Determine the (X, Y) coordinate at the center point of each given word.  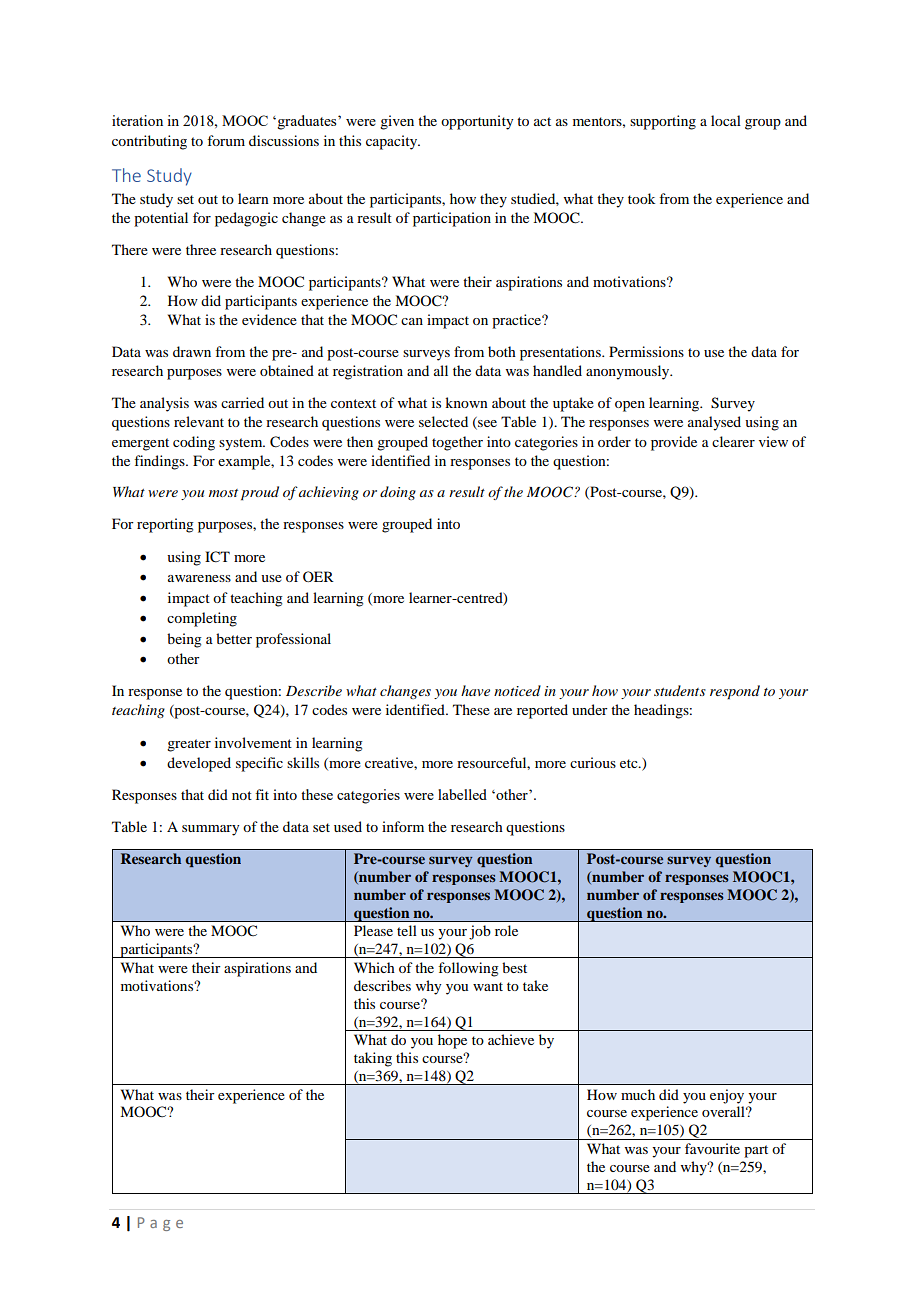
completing (202, 619)
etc (630, 763)
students (680, 690)
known (466, 402)
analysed (714, 423)
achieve (511, 1039)
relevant (199, 421)
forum (226, 140)
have (475, 690)
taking (373, 1059)
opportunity (477, 122)
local (726, 120)
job (480, 932)
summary (210, 830)
